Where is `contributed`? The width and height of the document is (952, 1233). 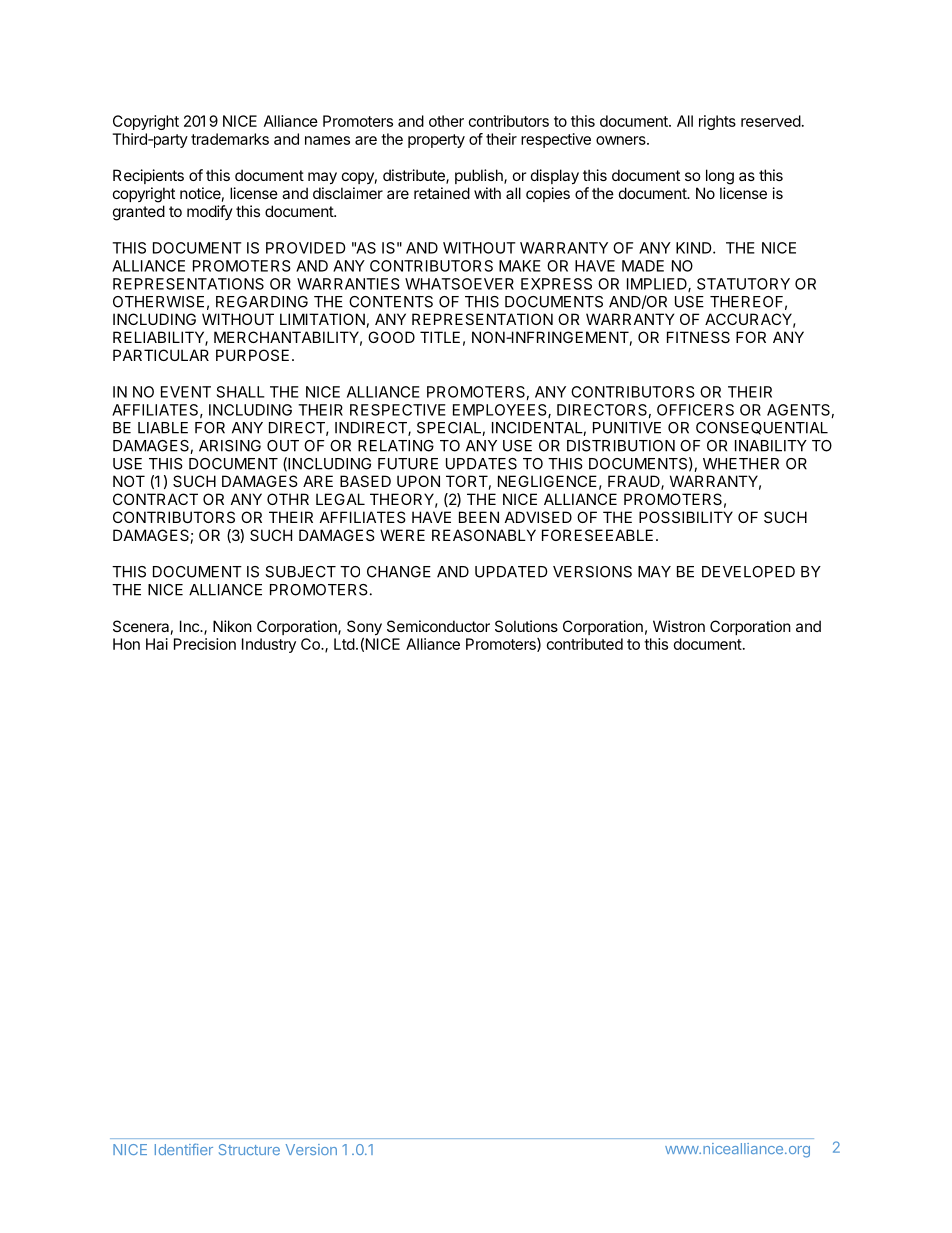
contributed is located at coordinates (585, 644).
